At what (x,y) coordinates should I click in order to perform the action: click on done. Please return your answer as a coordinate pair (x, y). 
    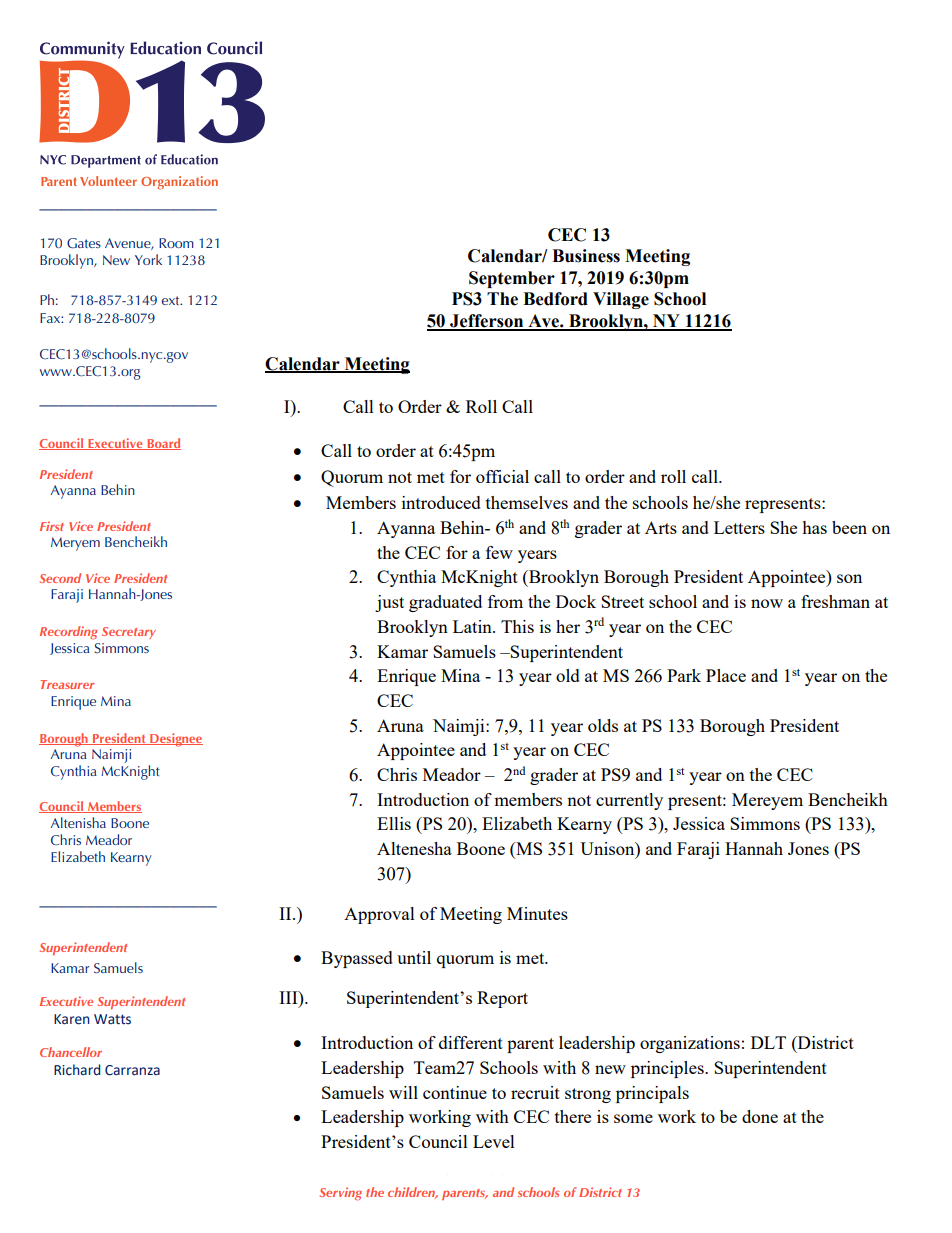
    Looking at the image, I should click on (760, 1116).
